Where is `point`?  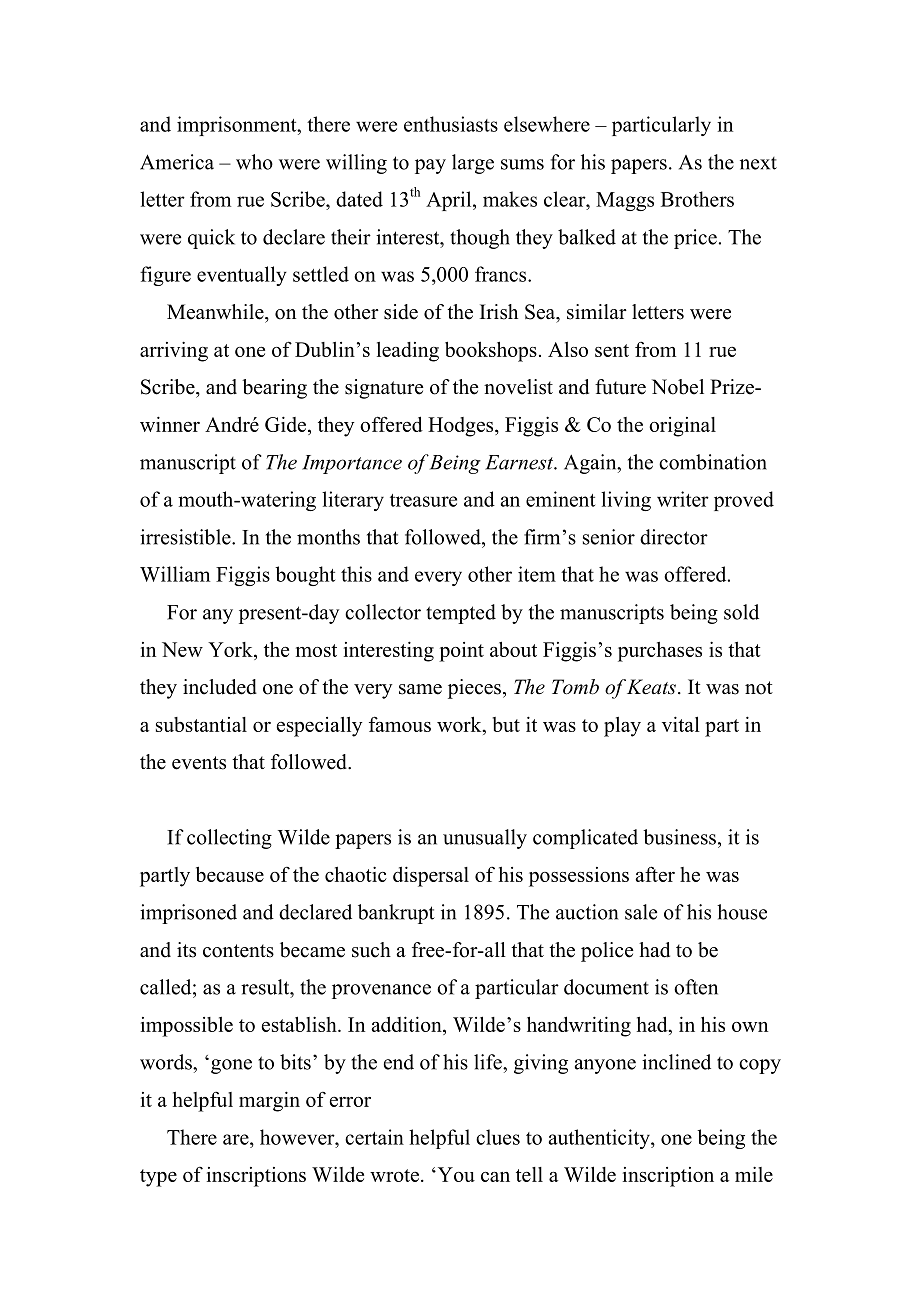
point is located at coordinates (461, 652).
